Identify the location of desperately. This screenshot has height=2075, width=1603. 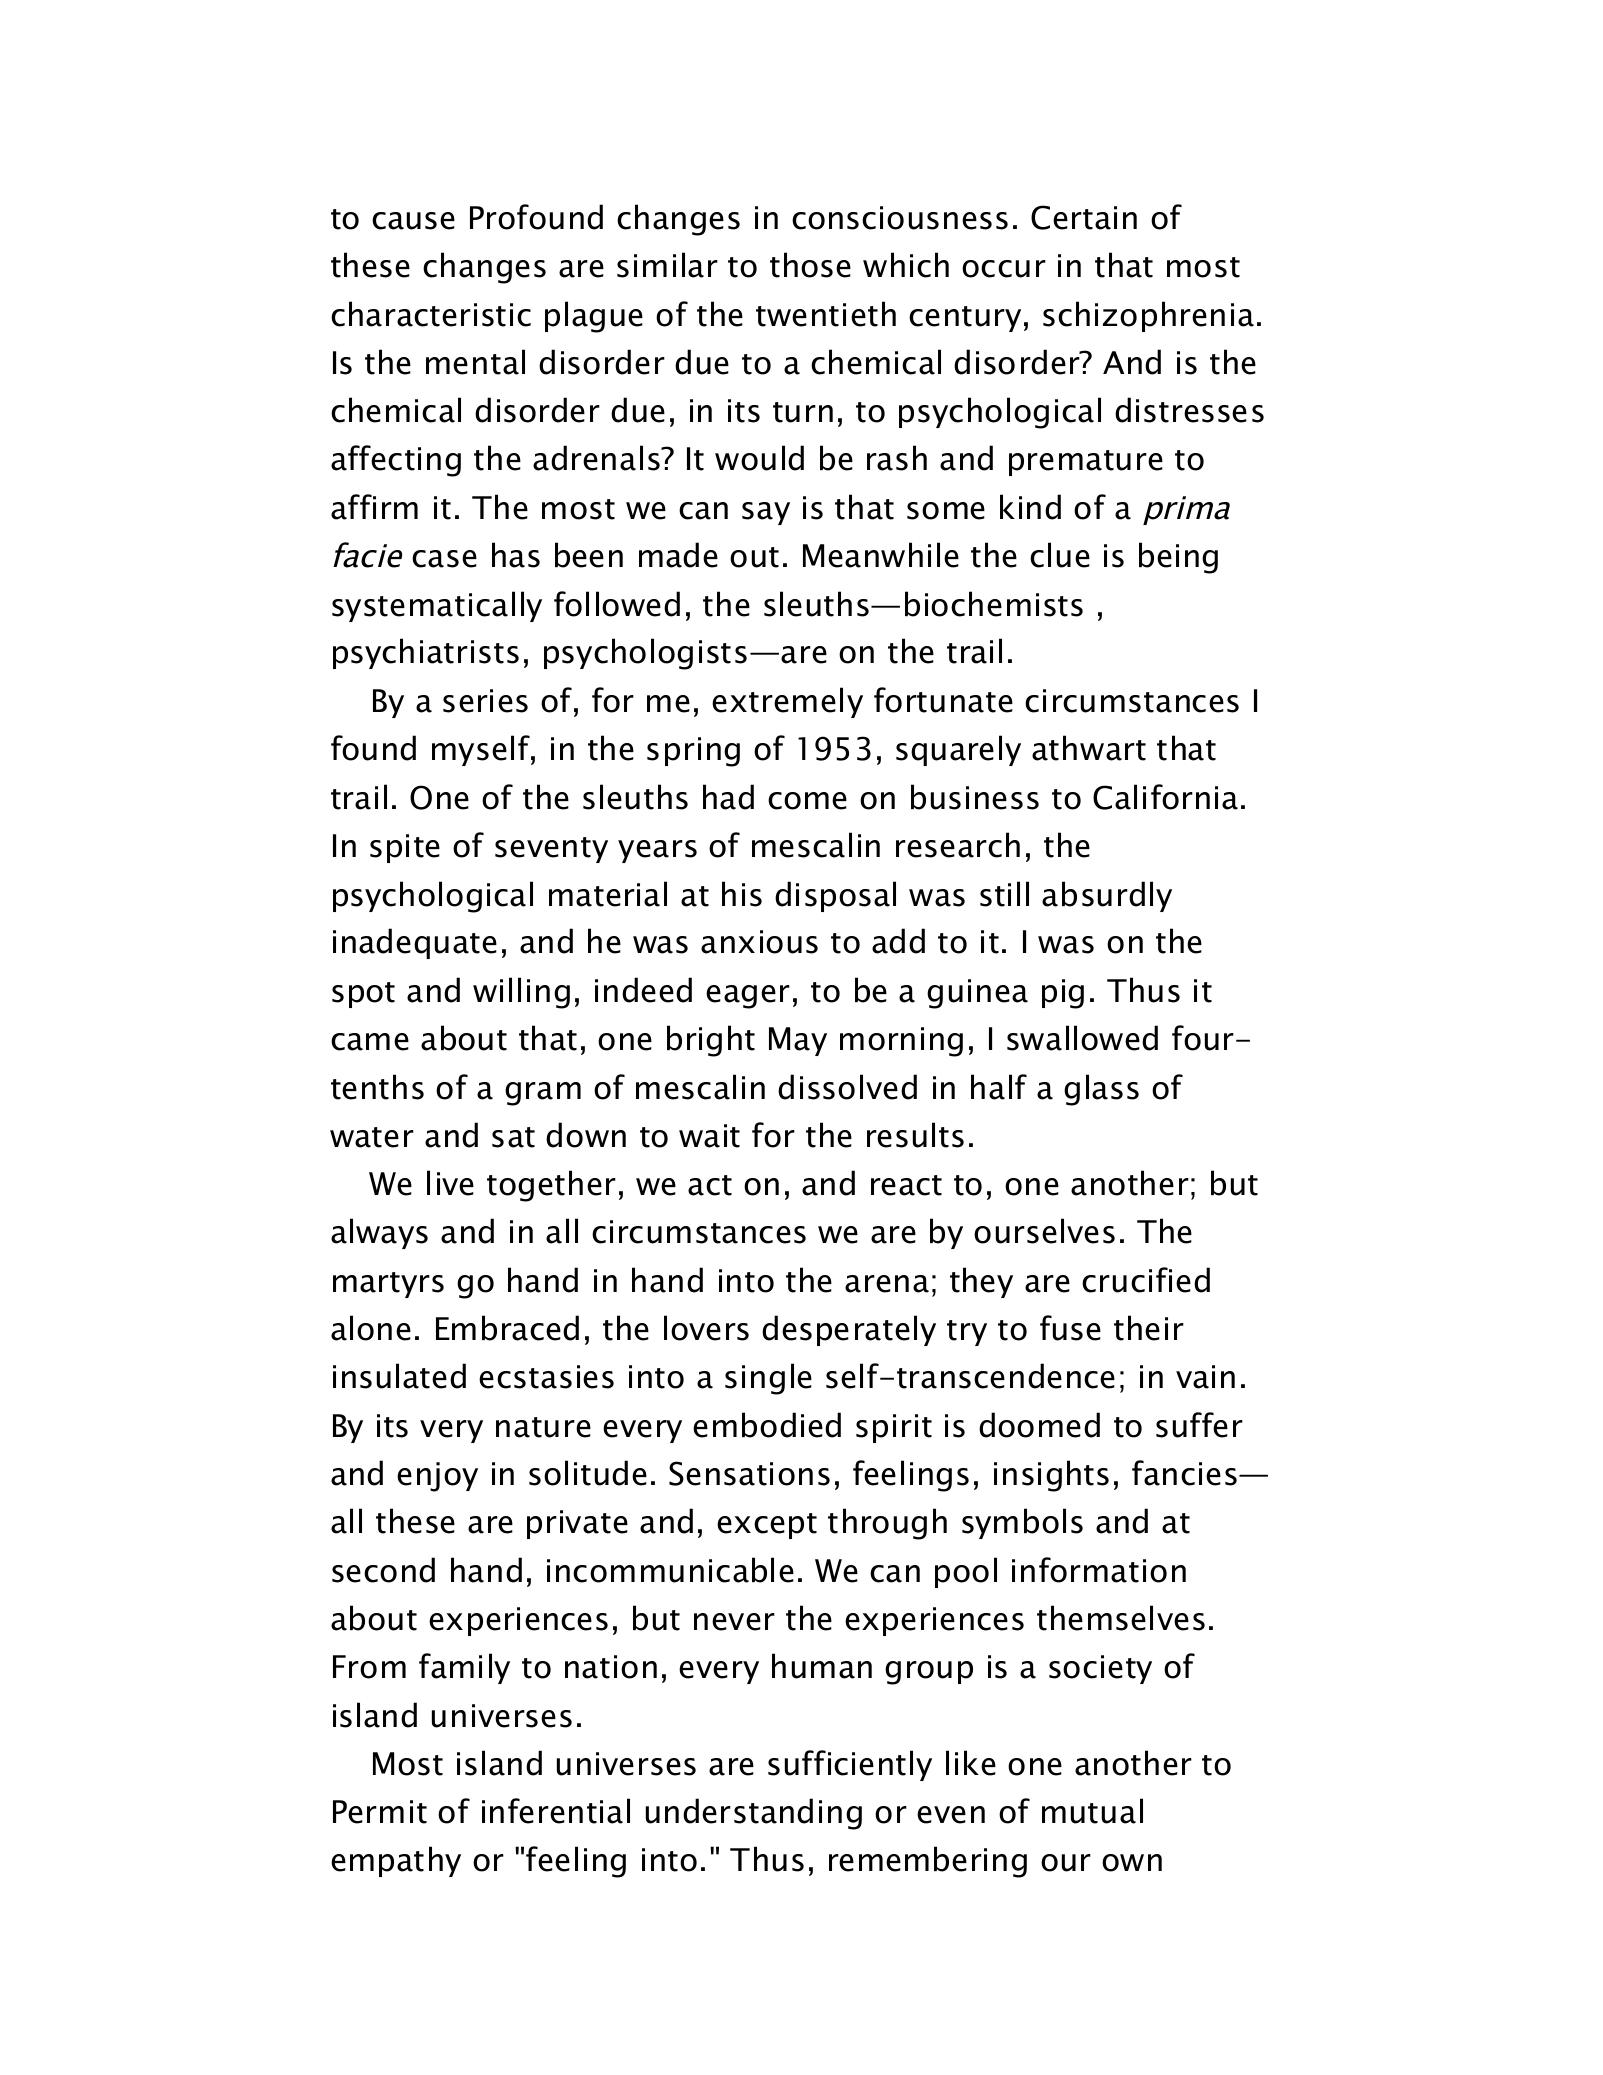
(849, 1330).
